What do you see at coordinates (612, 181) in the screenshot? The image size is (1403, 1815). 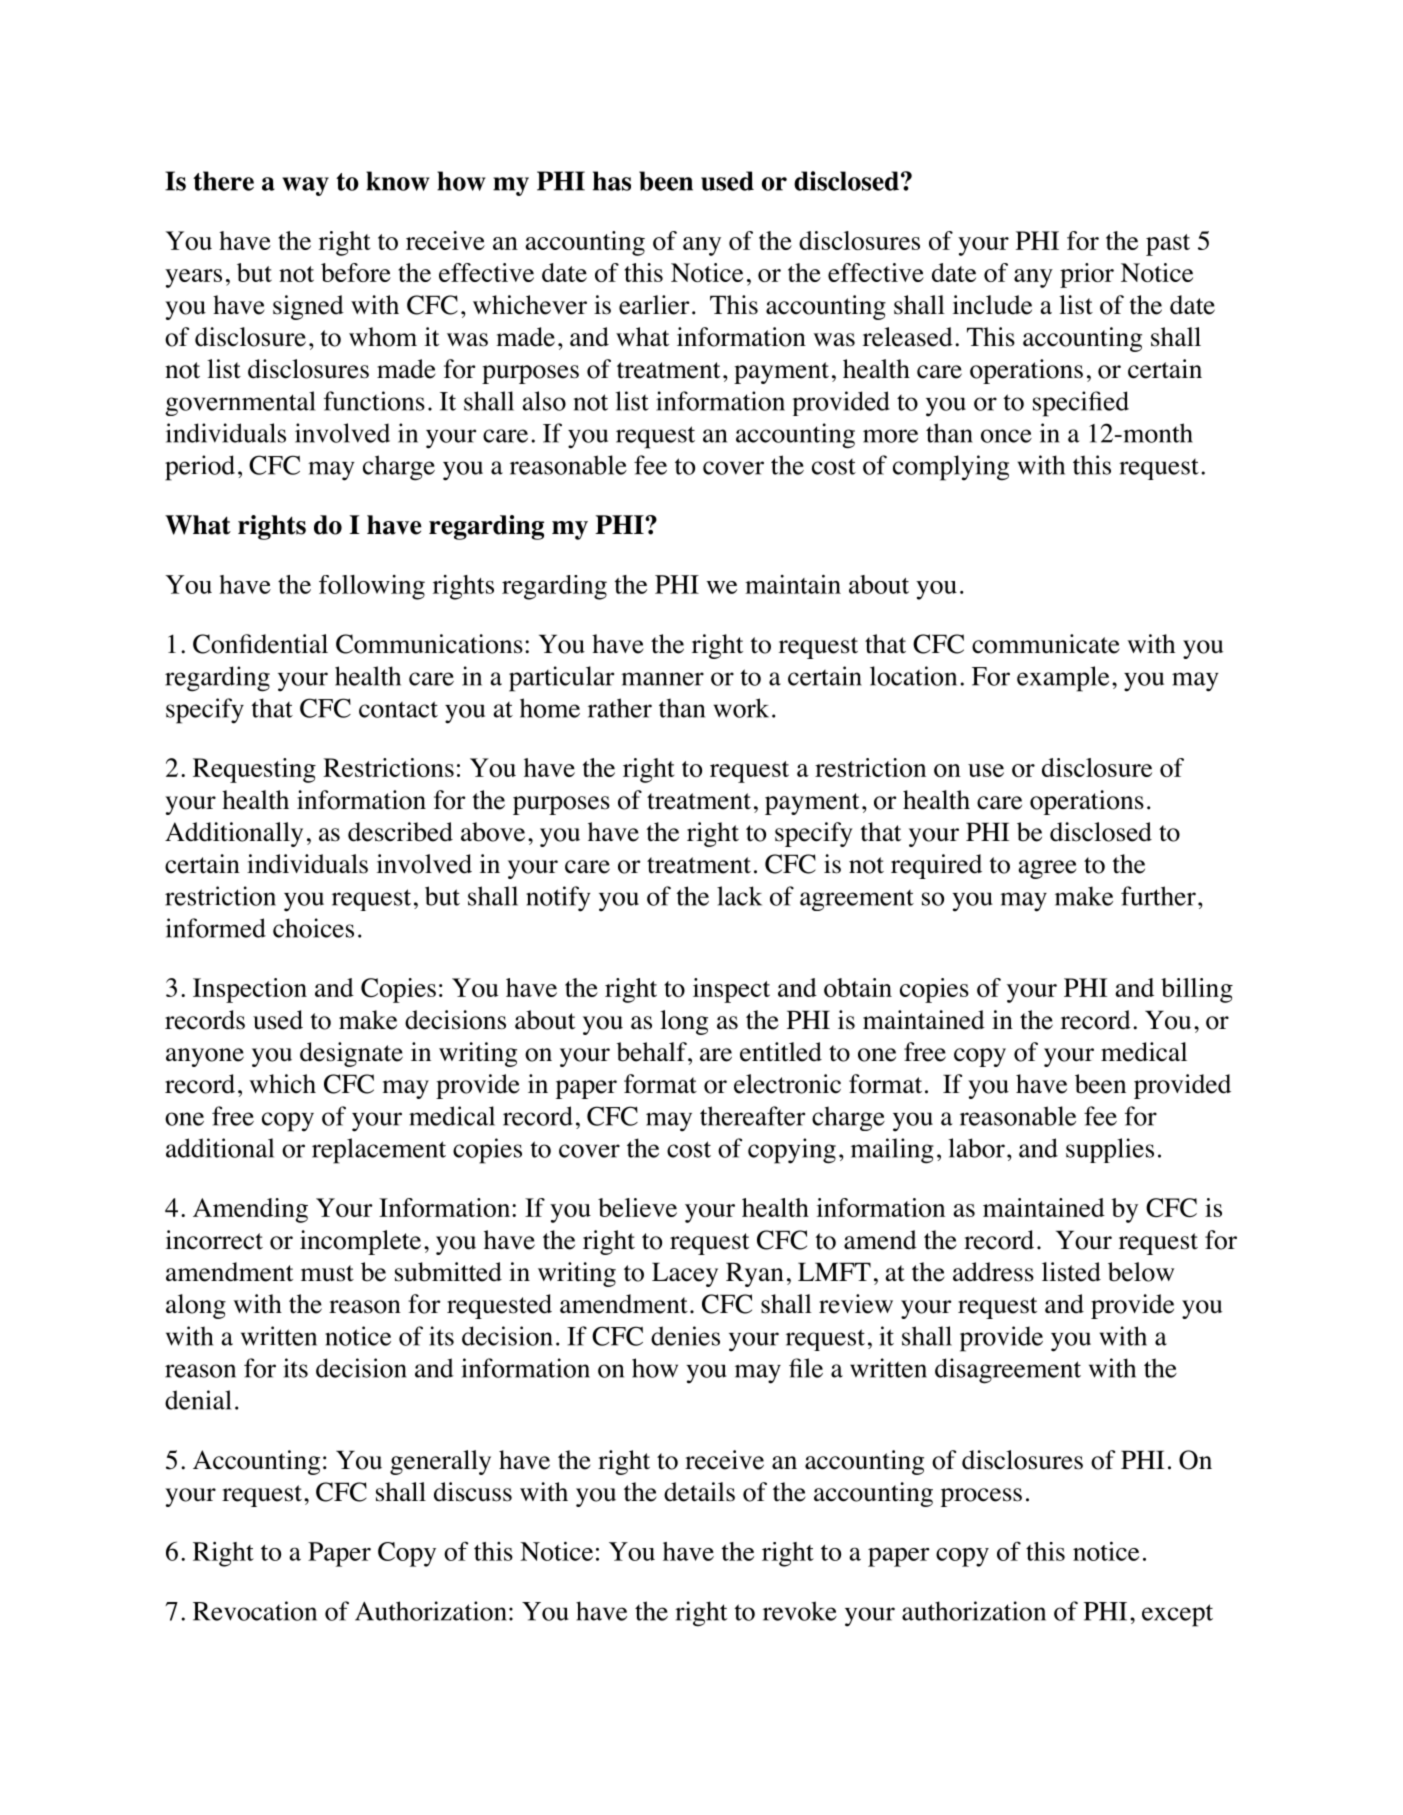 I see `has` at bounding box center [612, 181].
